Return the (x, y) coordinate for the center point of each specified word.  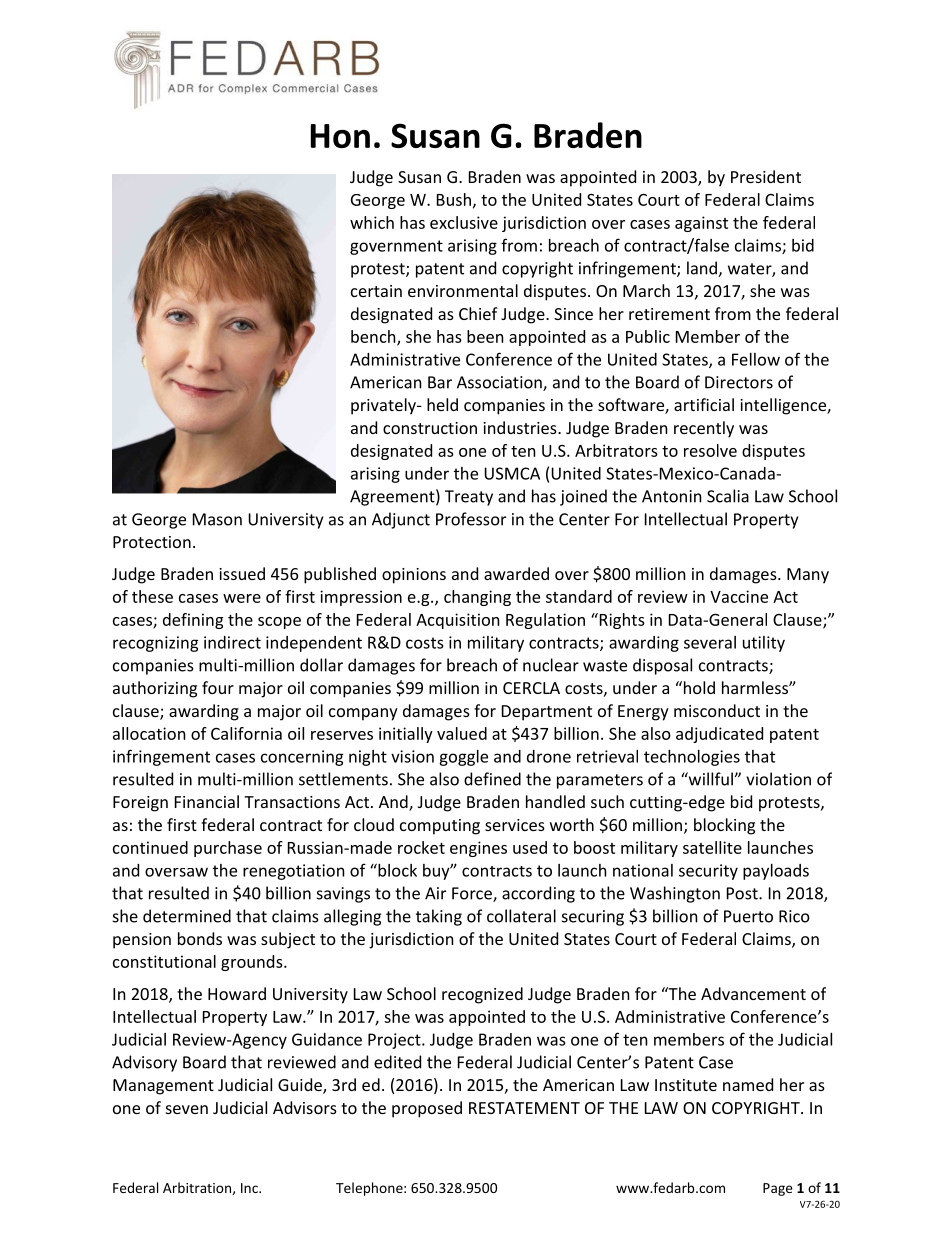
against (701, 224)
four (218, 687)
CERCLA (531, 688)
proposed (427, 1109)
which (372, 222)
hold (698, 687)
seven (187, 1109)
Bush (454, 199)
